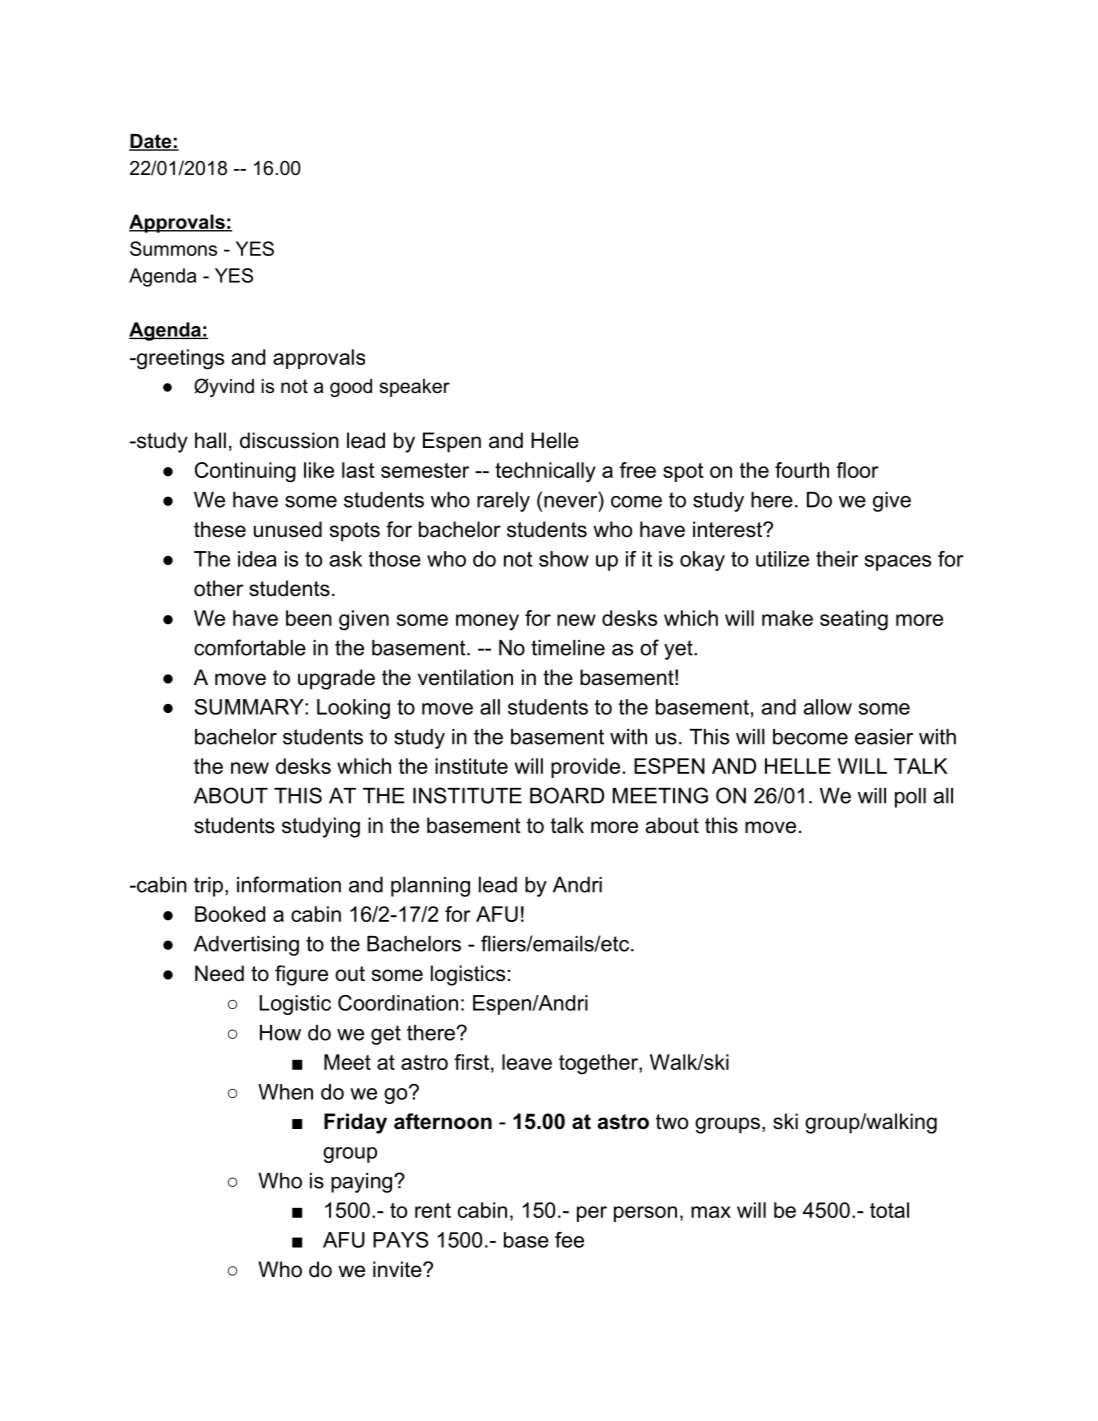  What do you see at coordinates (151, 142) in the screenshot?
I see `Date` at bounding box center [151, 142].
